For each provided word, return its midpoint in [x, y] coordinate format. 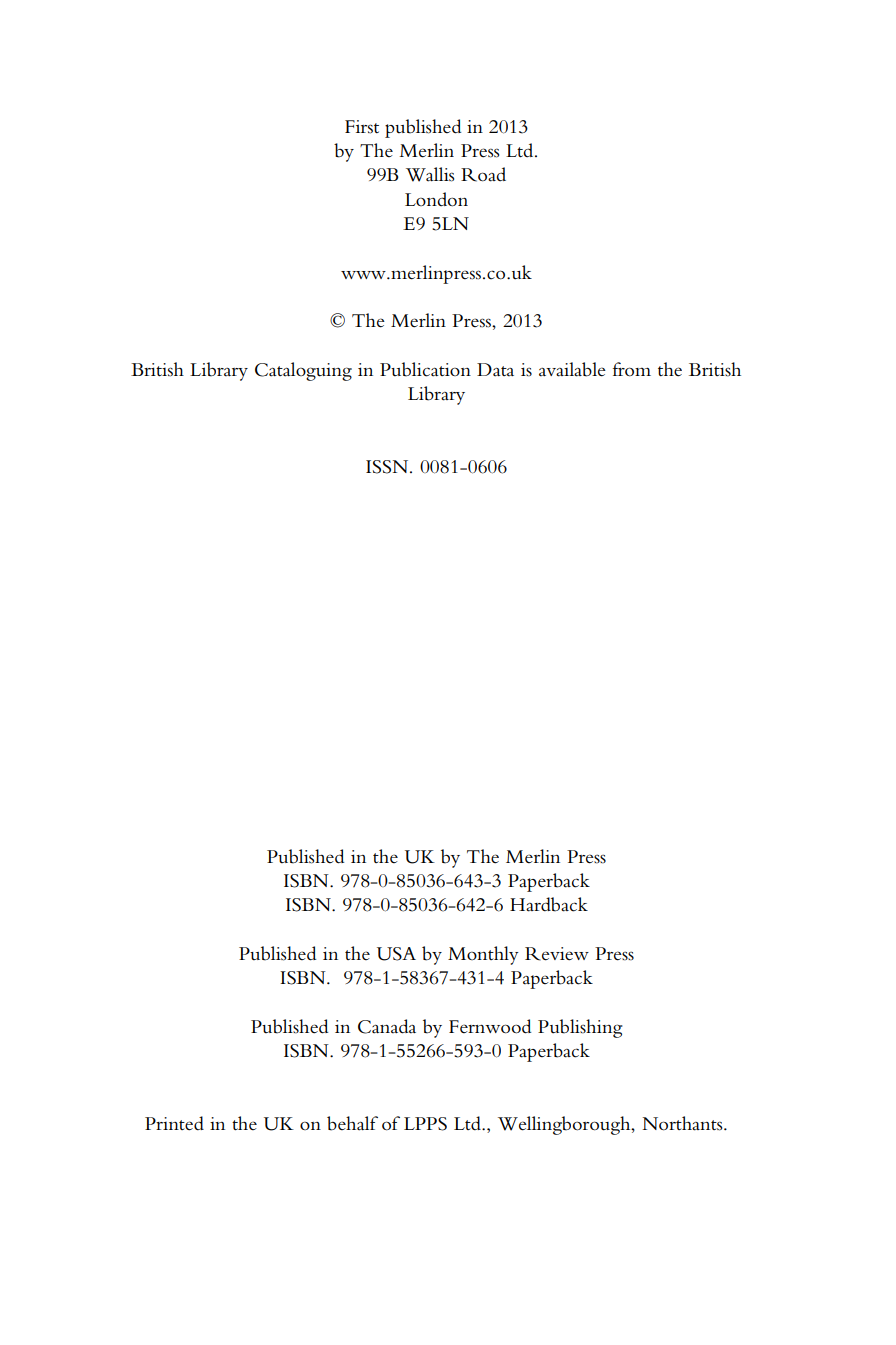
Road [483, 174]
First [362, 127]
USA [396, 954]
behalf [352, 1123]
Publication [425, 369]
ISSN [388, 467]
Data [495, 370]
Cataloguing [303, 371]
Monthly [483, 955]
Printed [174, 1123]
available [572, 369]
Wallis [430, 174]
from [632, 369]
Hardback [549, 904]
